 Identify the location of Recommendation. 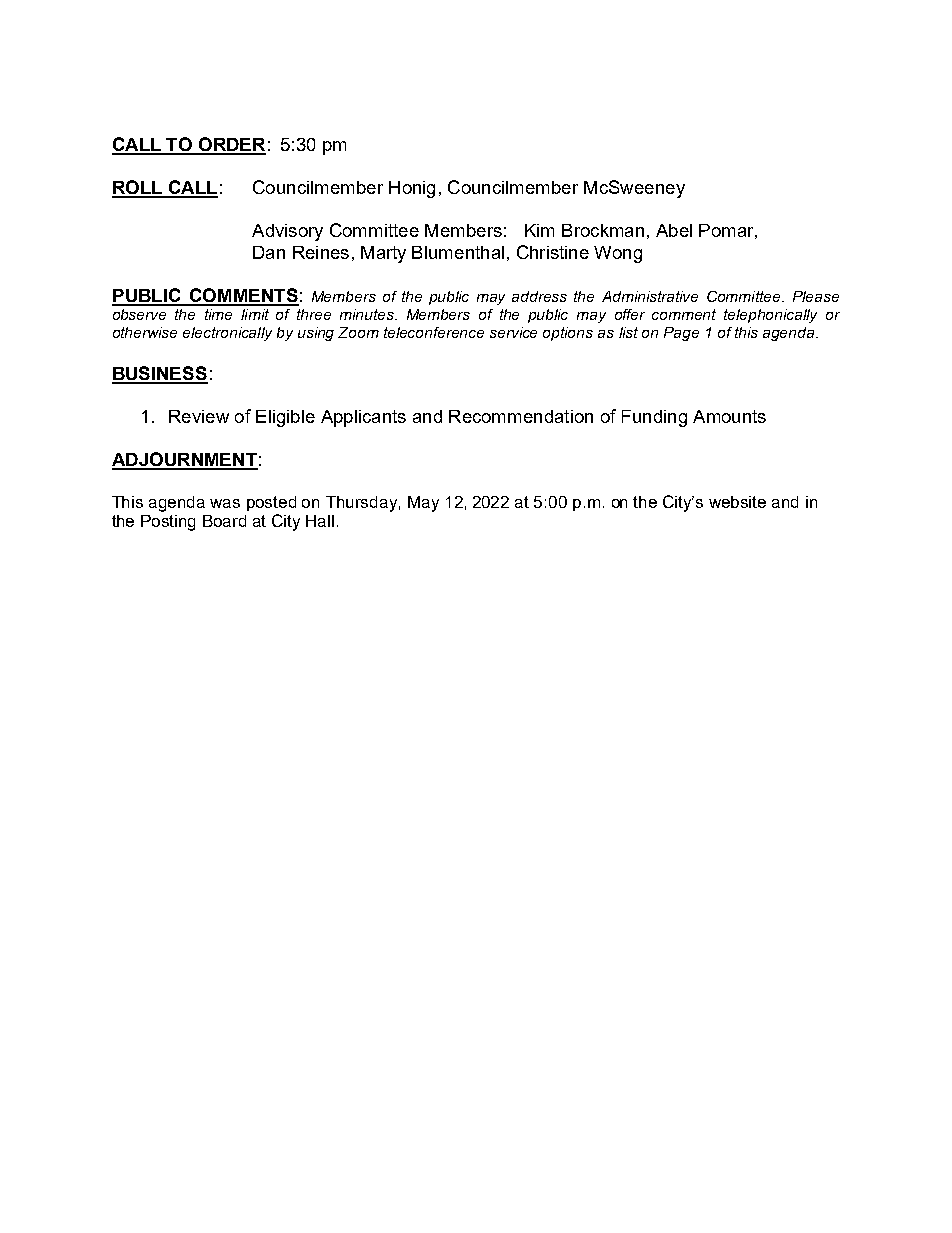
(521, 416).
